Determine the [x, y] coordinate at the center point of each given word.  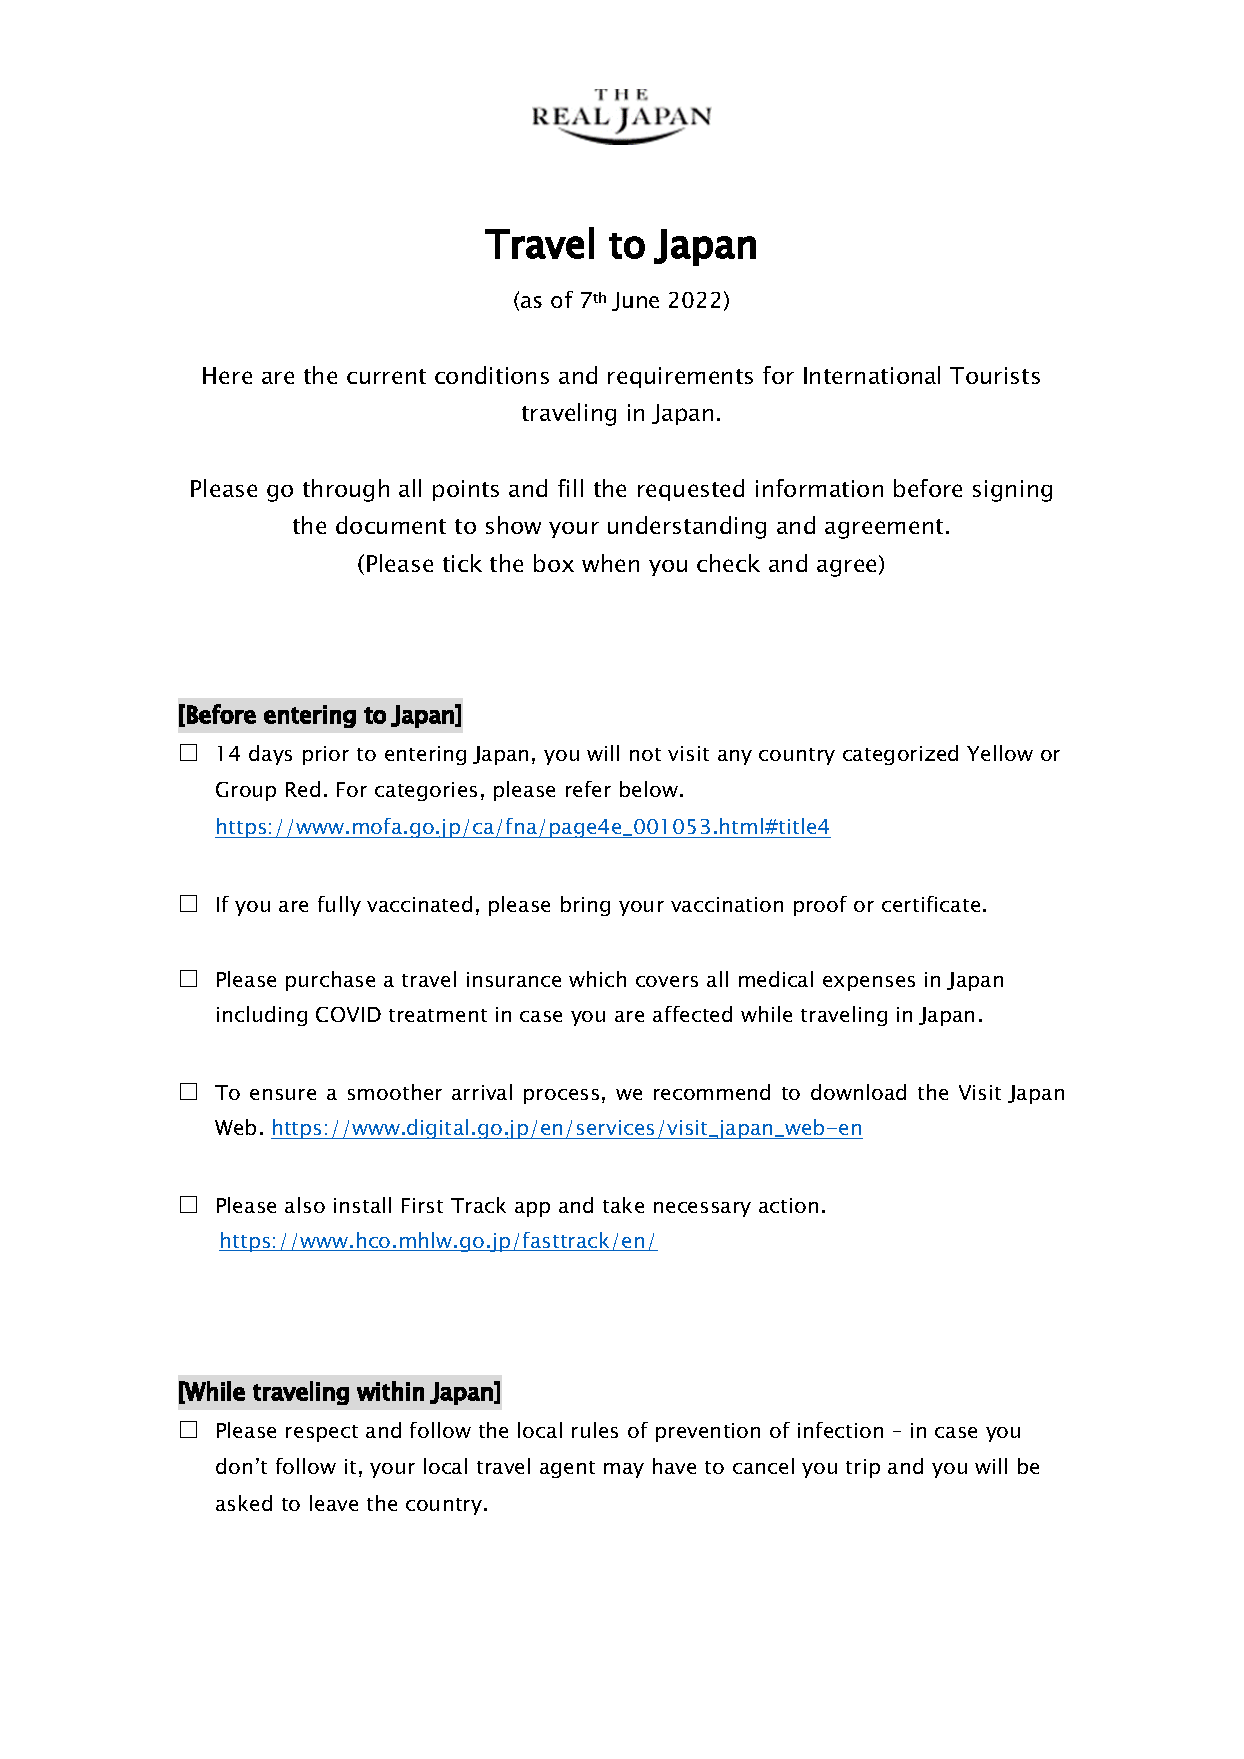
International [872, 375]
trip [863, 1468]
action [788, 1205]
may [624, 1470]
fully [339, 906]
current [386, 376]
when [610, 563]
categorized [900, 755]
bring [585, 906]
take [623, 1205]
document [391, 525]
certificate [931, 904]
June [635, 301]
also [305, 1205]
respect [322, 1433]
